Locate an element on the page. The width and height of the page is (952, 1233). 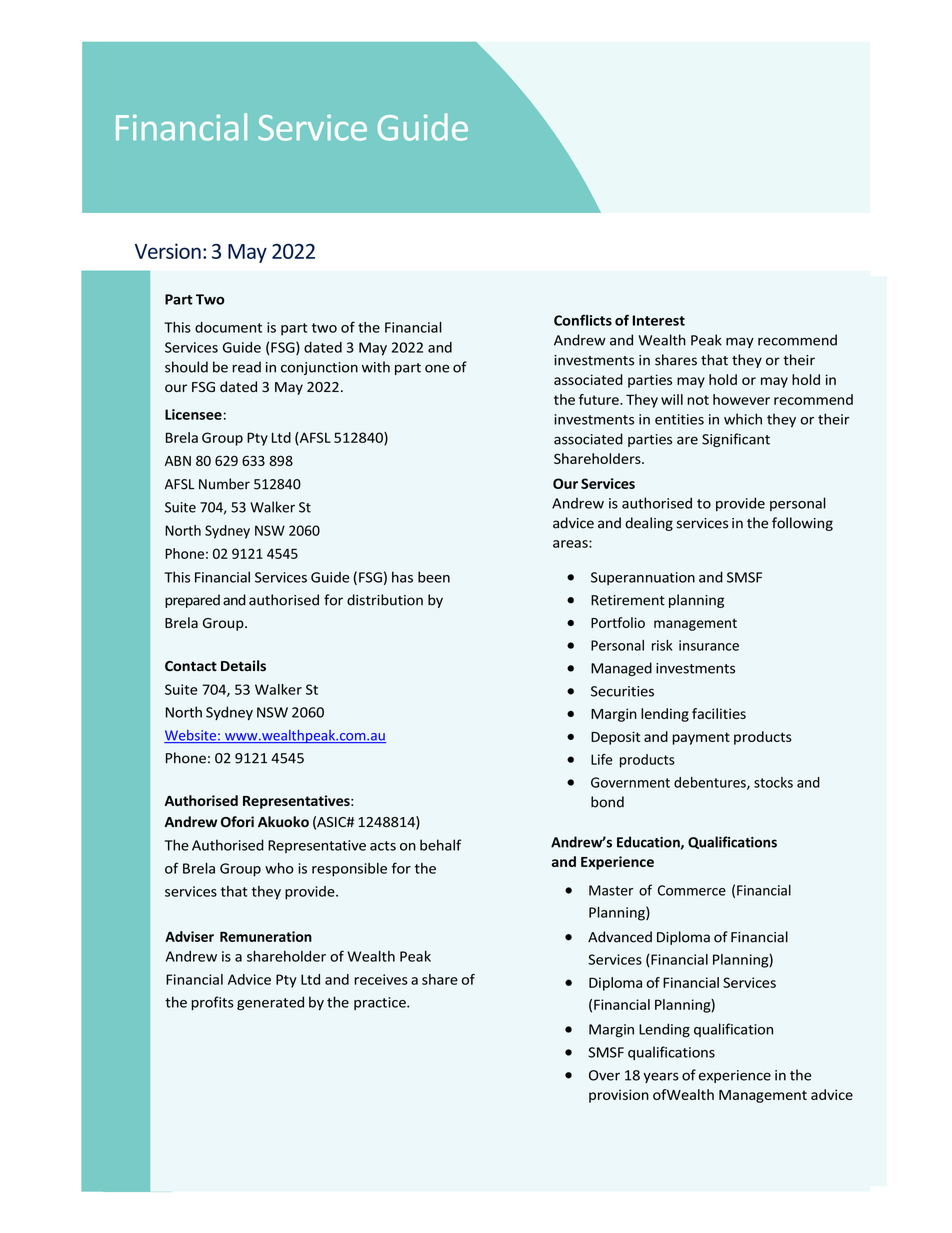
behalf is located at coordinates (440, 845).
